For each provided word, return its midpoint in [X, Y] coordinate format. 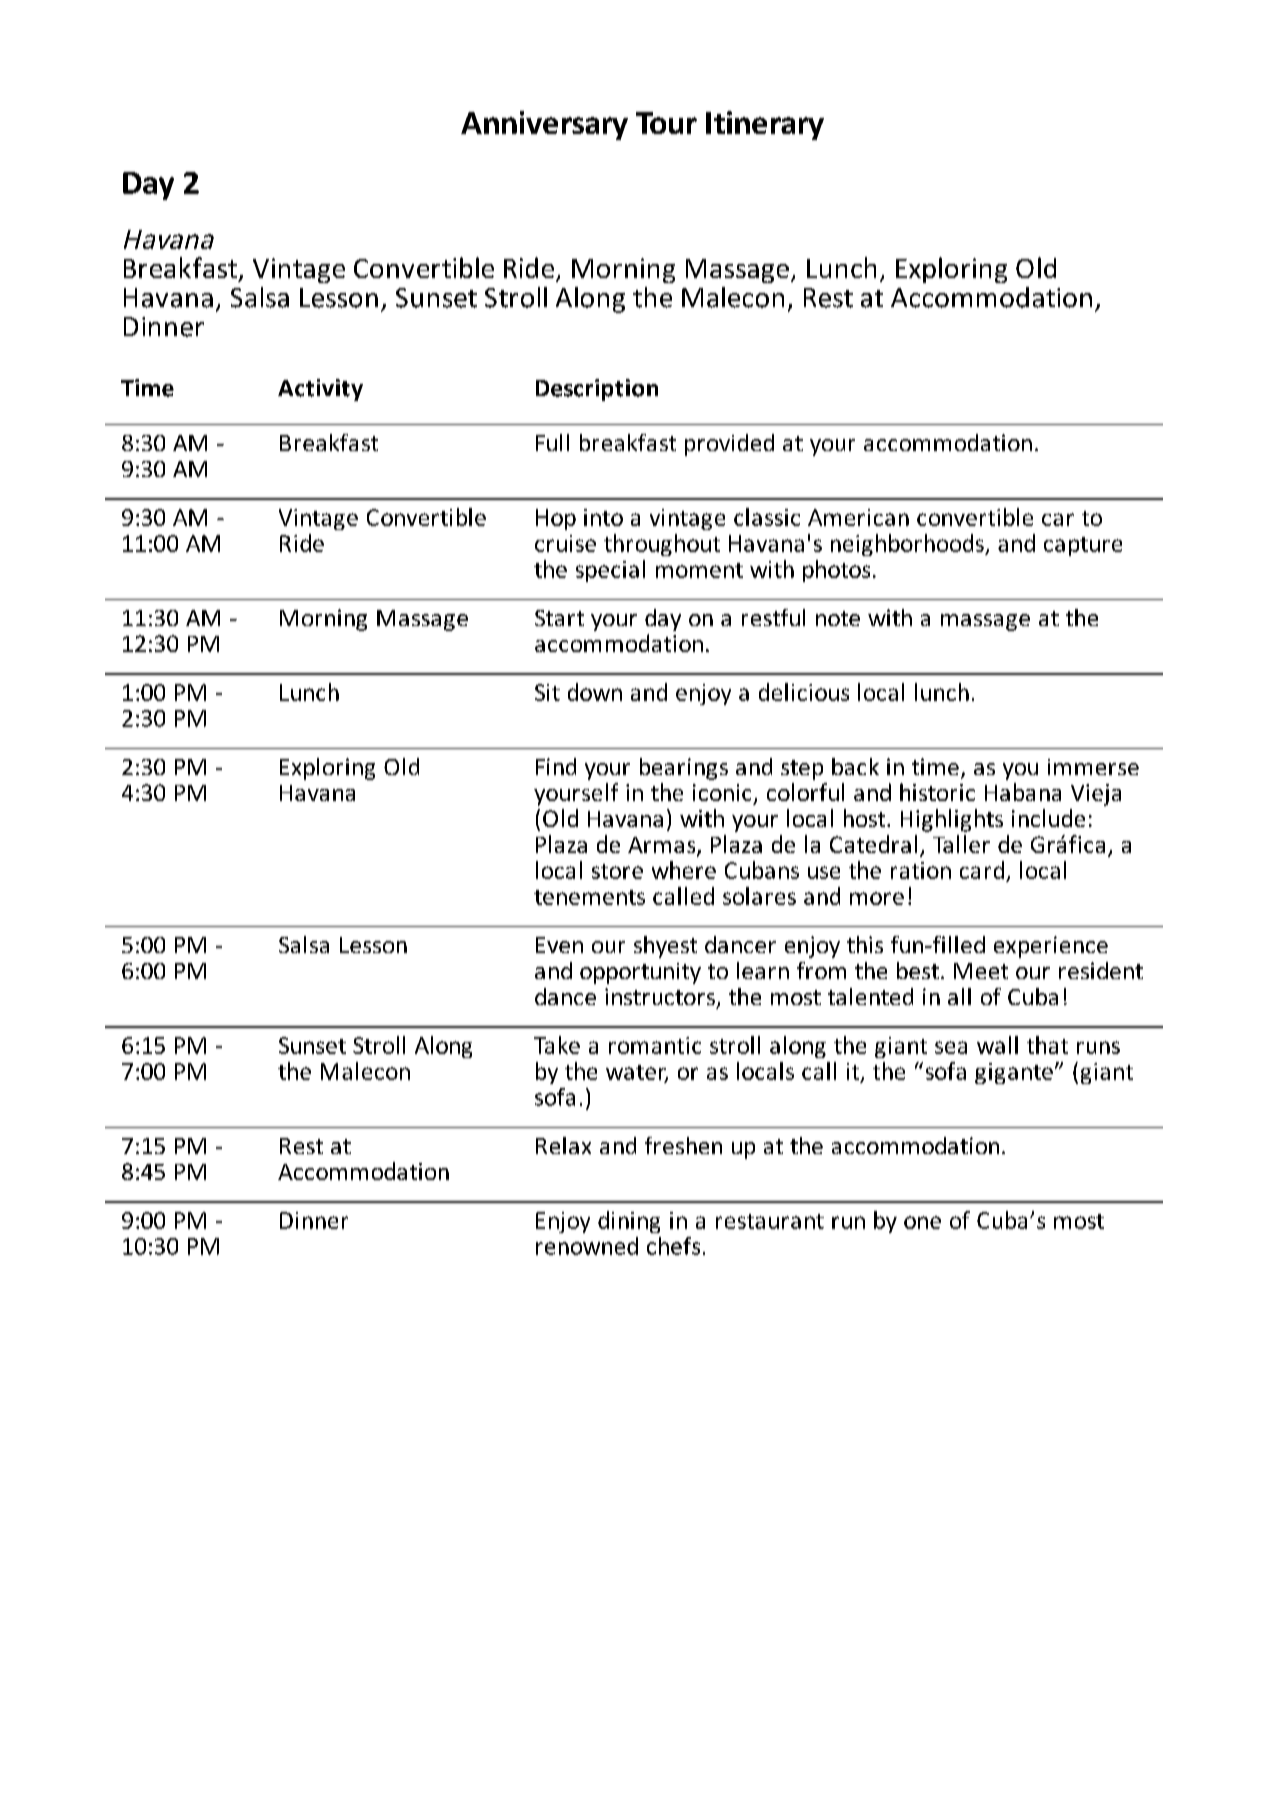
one [922, 1222]
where [684, 870]
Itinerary [765, 125]
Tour [666, 123]
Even [559, 945]
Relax [563, 1145]
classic [767, 517]
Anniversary [544, 125]
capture [1083, 546]
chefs [673, 1246]
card [983, 871]
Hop [556, 519]
